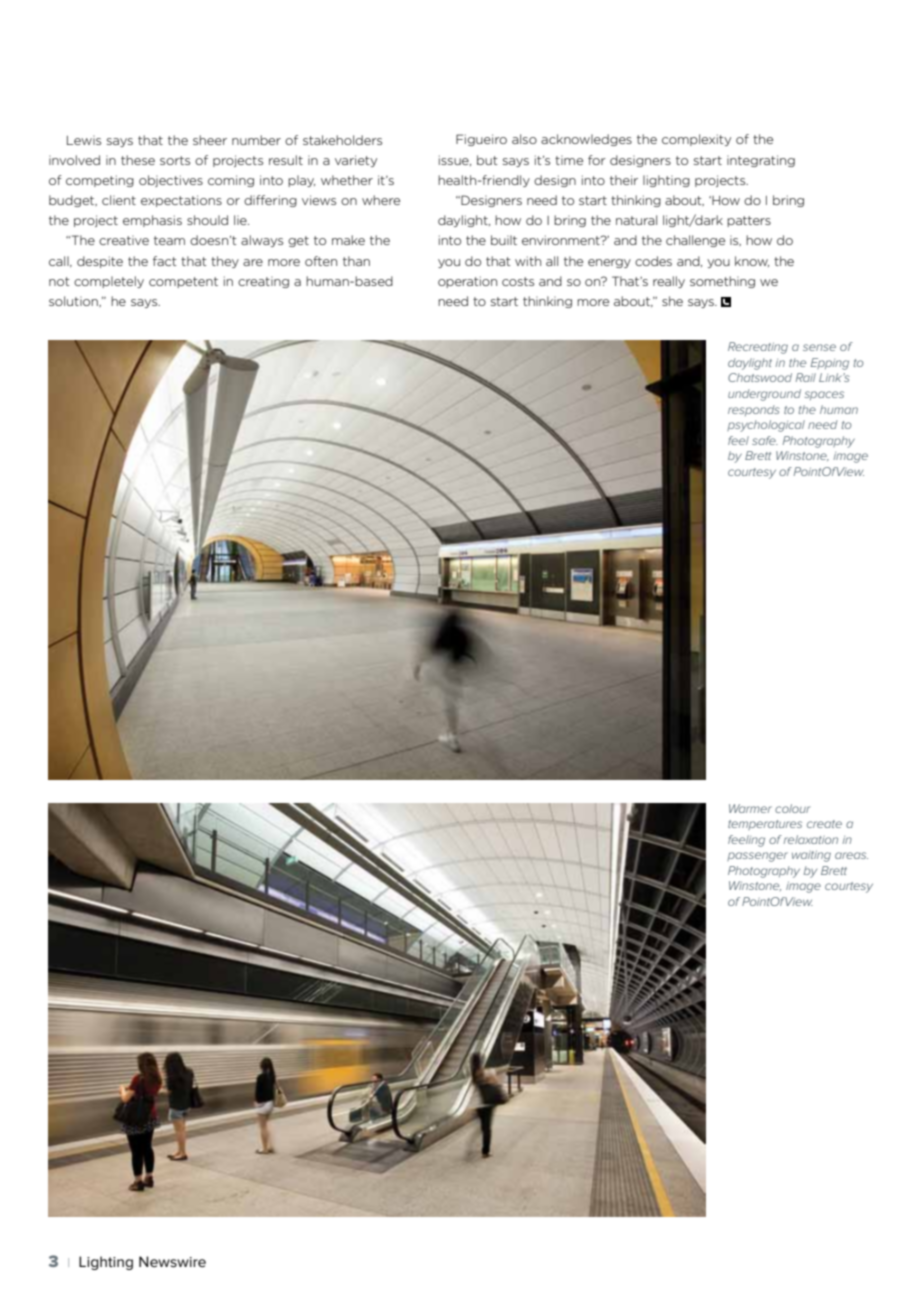 This document has height=1308, width=924. What do you see at coordinates (171, 181) in the document?
I see `objectives` at bounding box center [171, 181].
